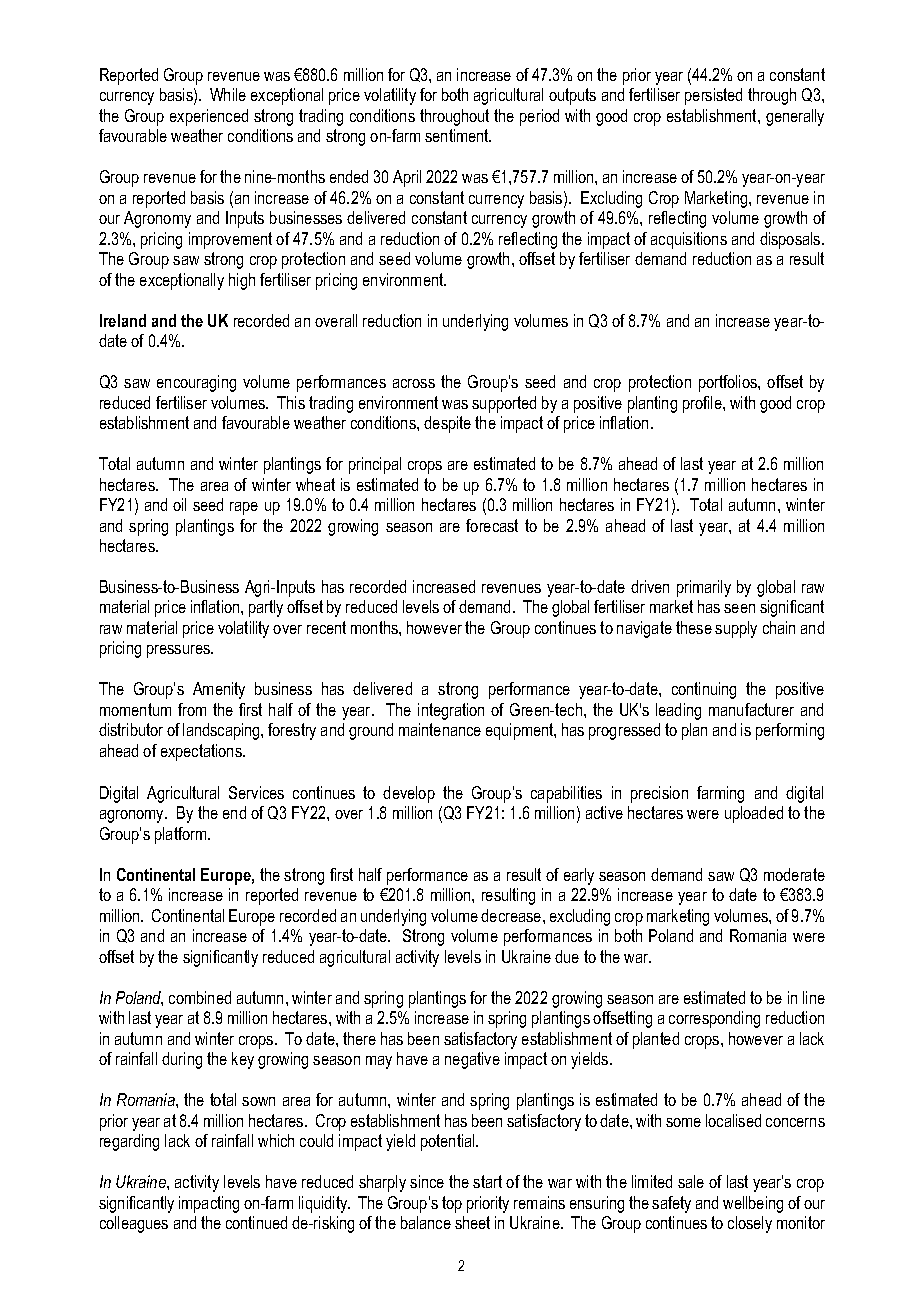  I want to click on sentiment, so click(458, 135).
